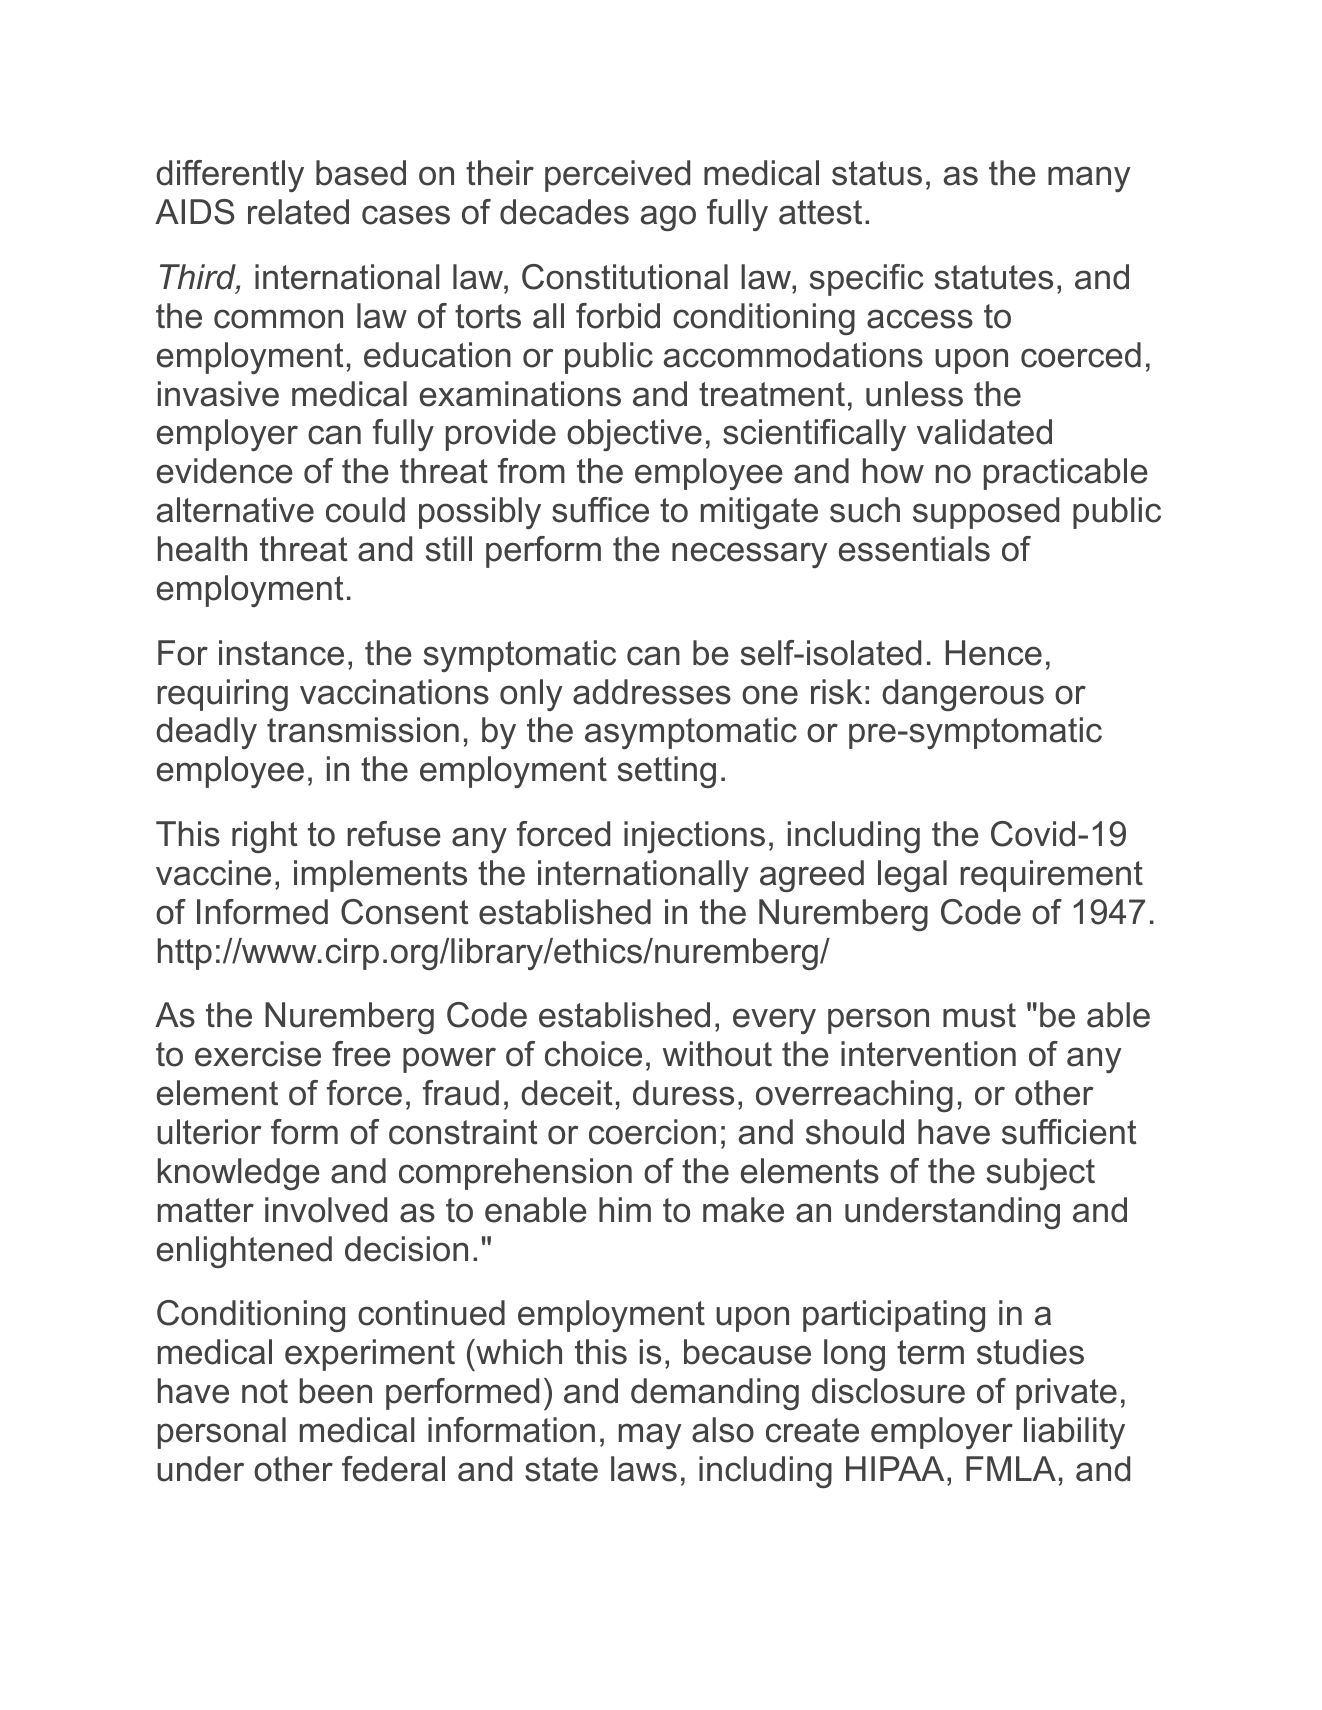  Describe the element at coordinates (994, 653) in the screenshot. I see `Hence` at that location.
